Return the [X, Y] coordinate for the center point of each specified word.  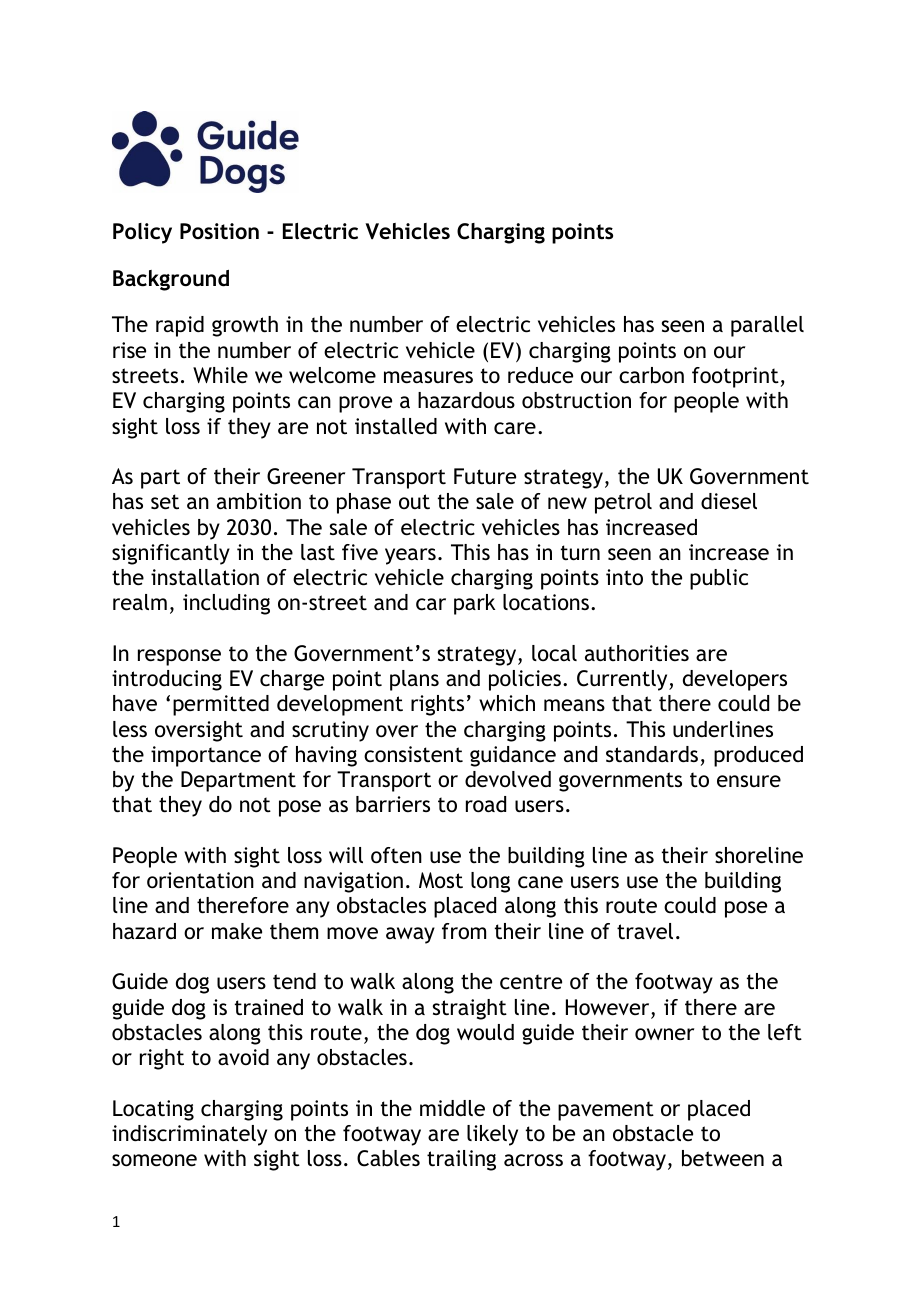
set [165, 502]
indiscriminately [189, 1135]
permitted [221, 705]
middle [452, 1108]
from [464, 931]
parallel [767, 326]
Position [219, 231]
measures [428, 377]
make [237, 931]
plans [414, 680]
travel [645, 931]
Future [485, 476]
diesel [729, 501]
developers [735, 680]
